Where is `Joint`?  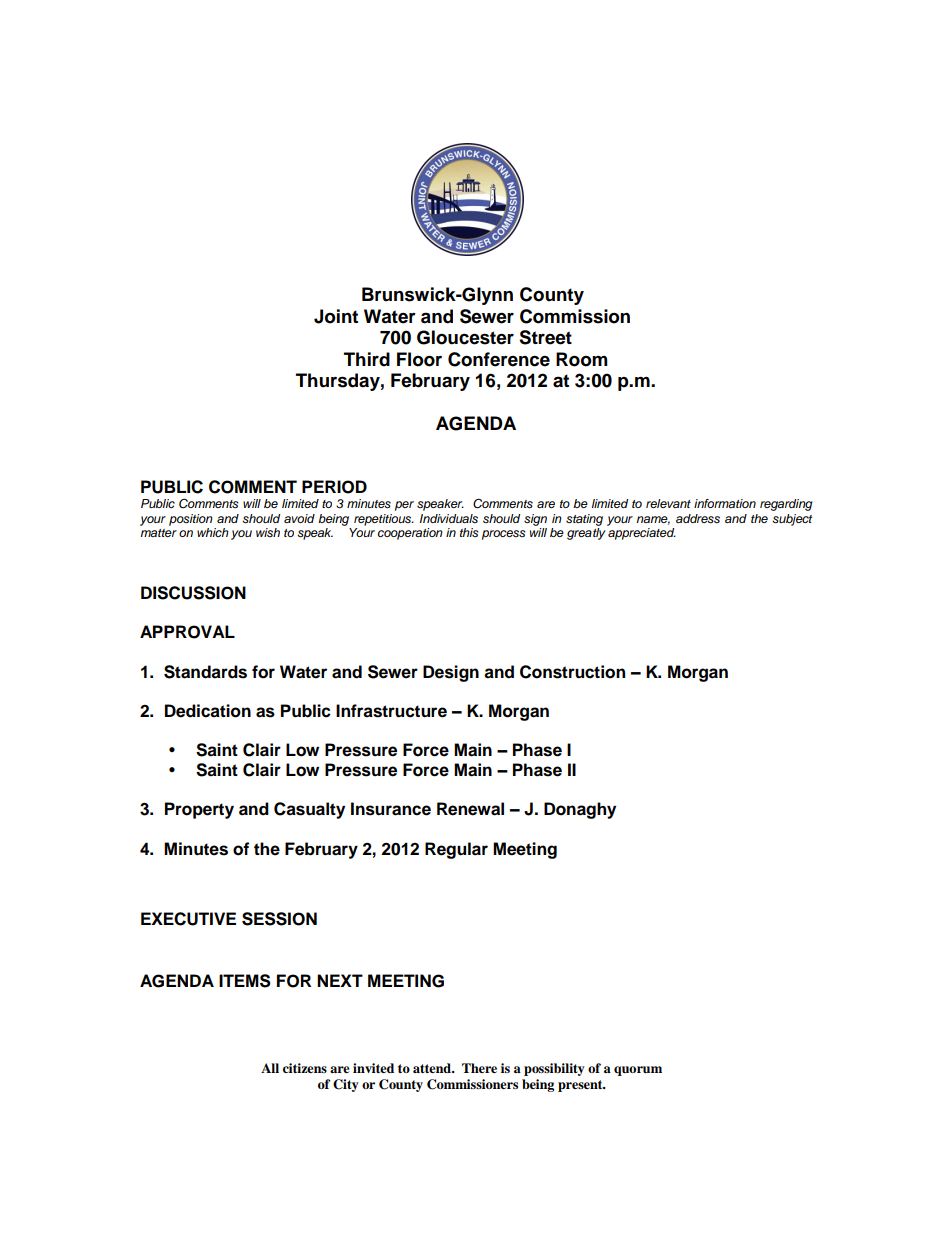
Joint is located at coordinates (336, 316).
